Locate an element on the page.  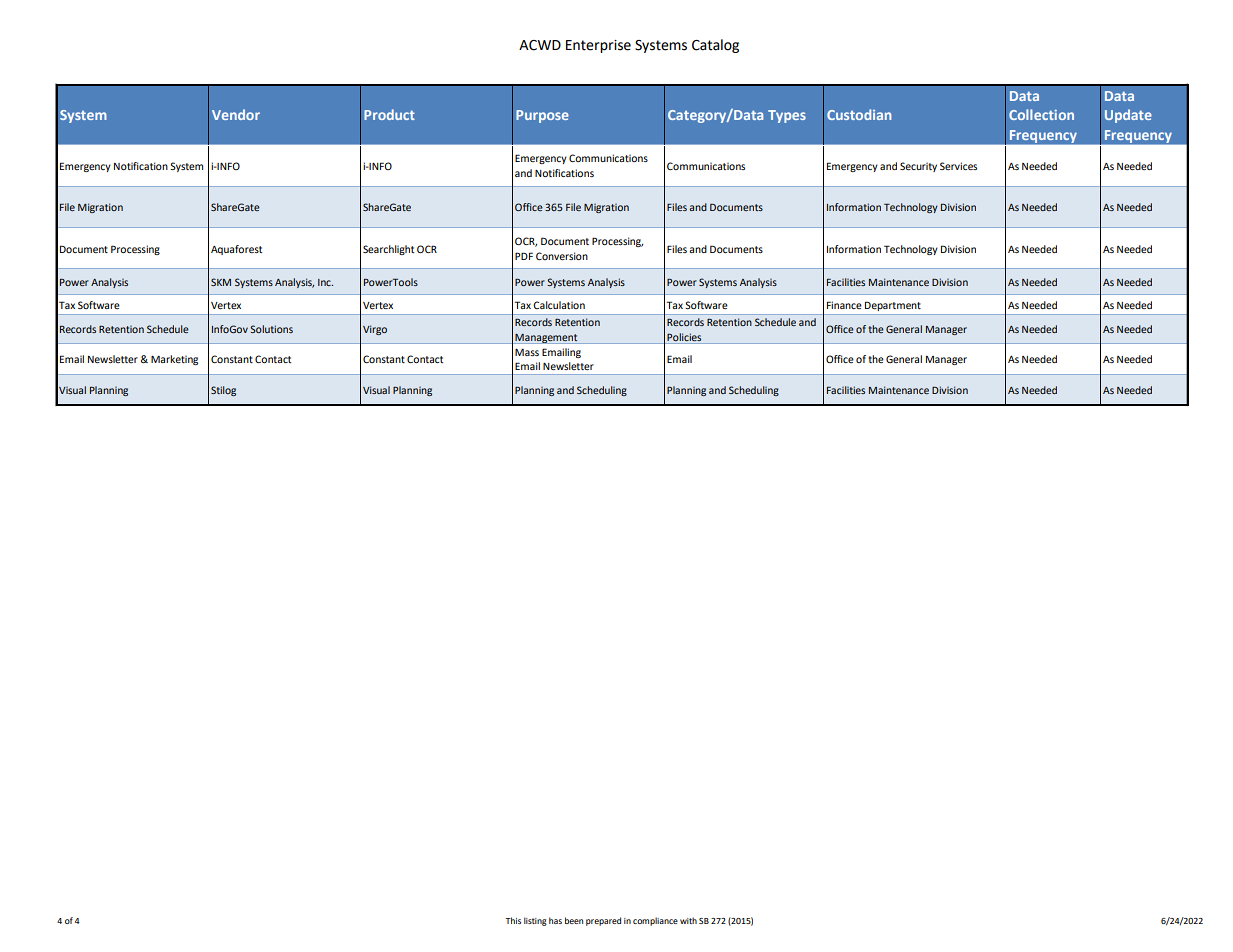
Vendor is located at coordinates (236, 114).
